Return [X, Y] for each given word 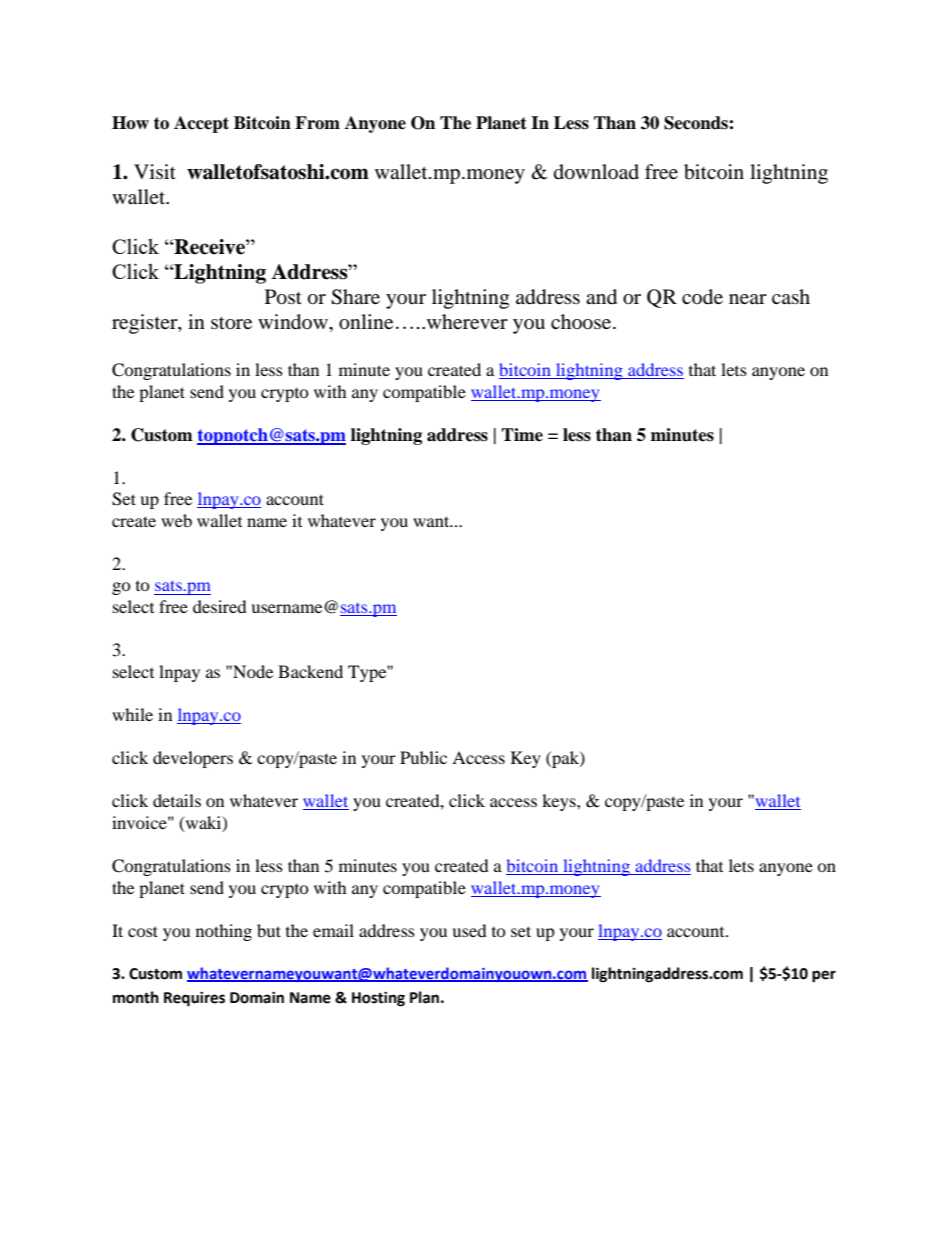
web [176, 520]
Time [522, 435]
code [702, 297]
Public [423, 757]
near [748, 299]
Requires [194, 999]
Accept [201, 124]
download [596, 172]
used [469, 930]
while [132, 714]
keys [560, 802]
